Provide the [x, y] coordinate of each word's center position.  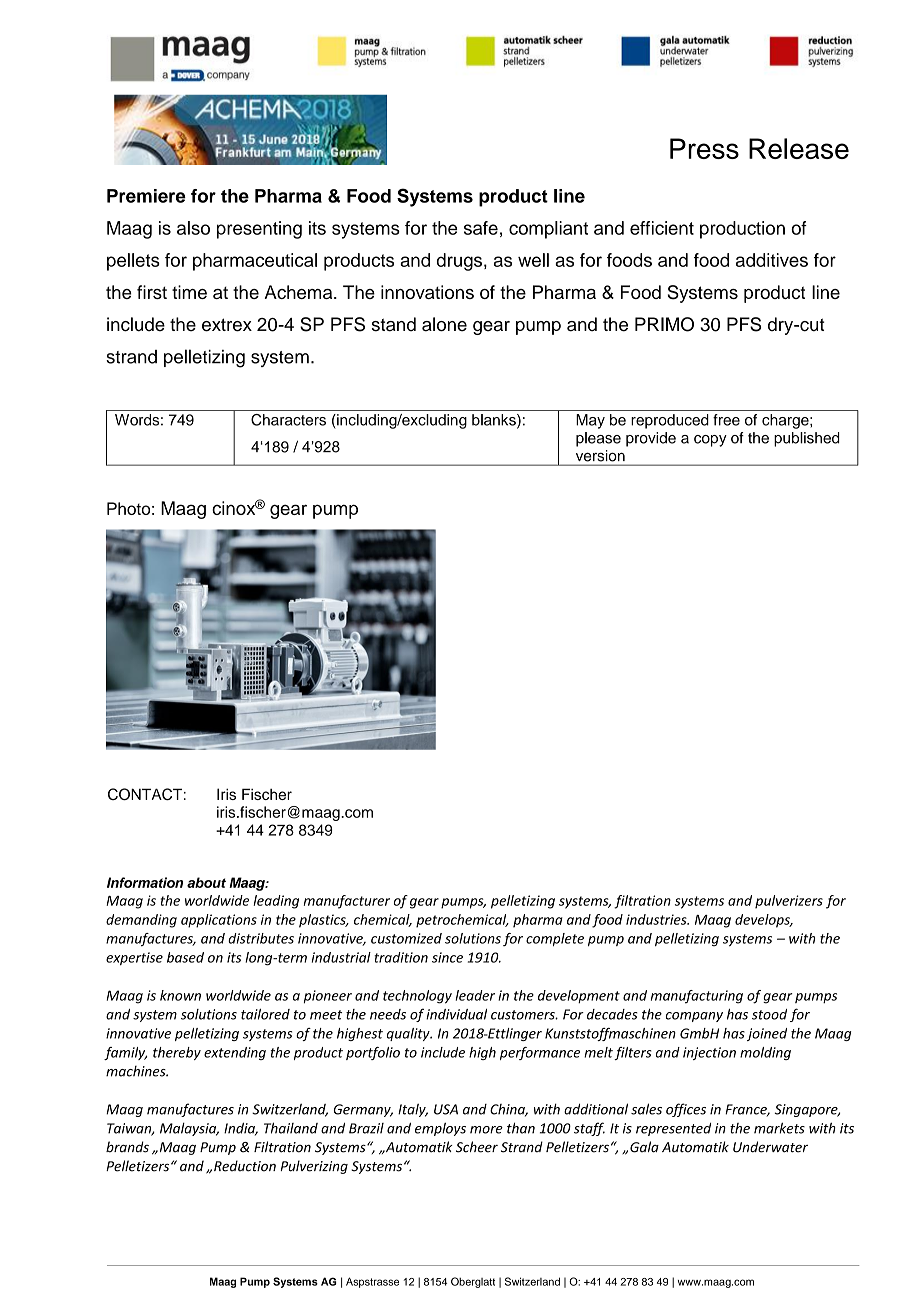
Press [704, 148]
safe [481, 228]
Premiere [146, 196]
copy [710, 441]
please [598, 439]
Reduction [245, 1166]
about [206, 882]
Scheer [477, 1147]
